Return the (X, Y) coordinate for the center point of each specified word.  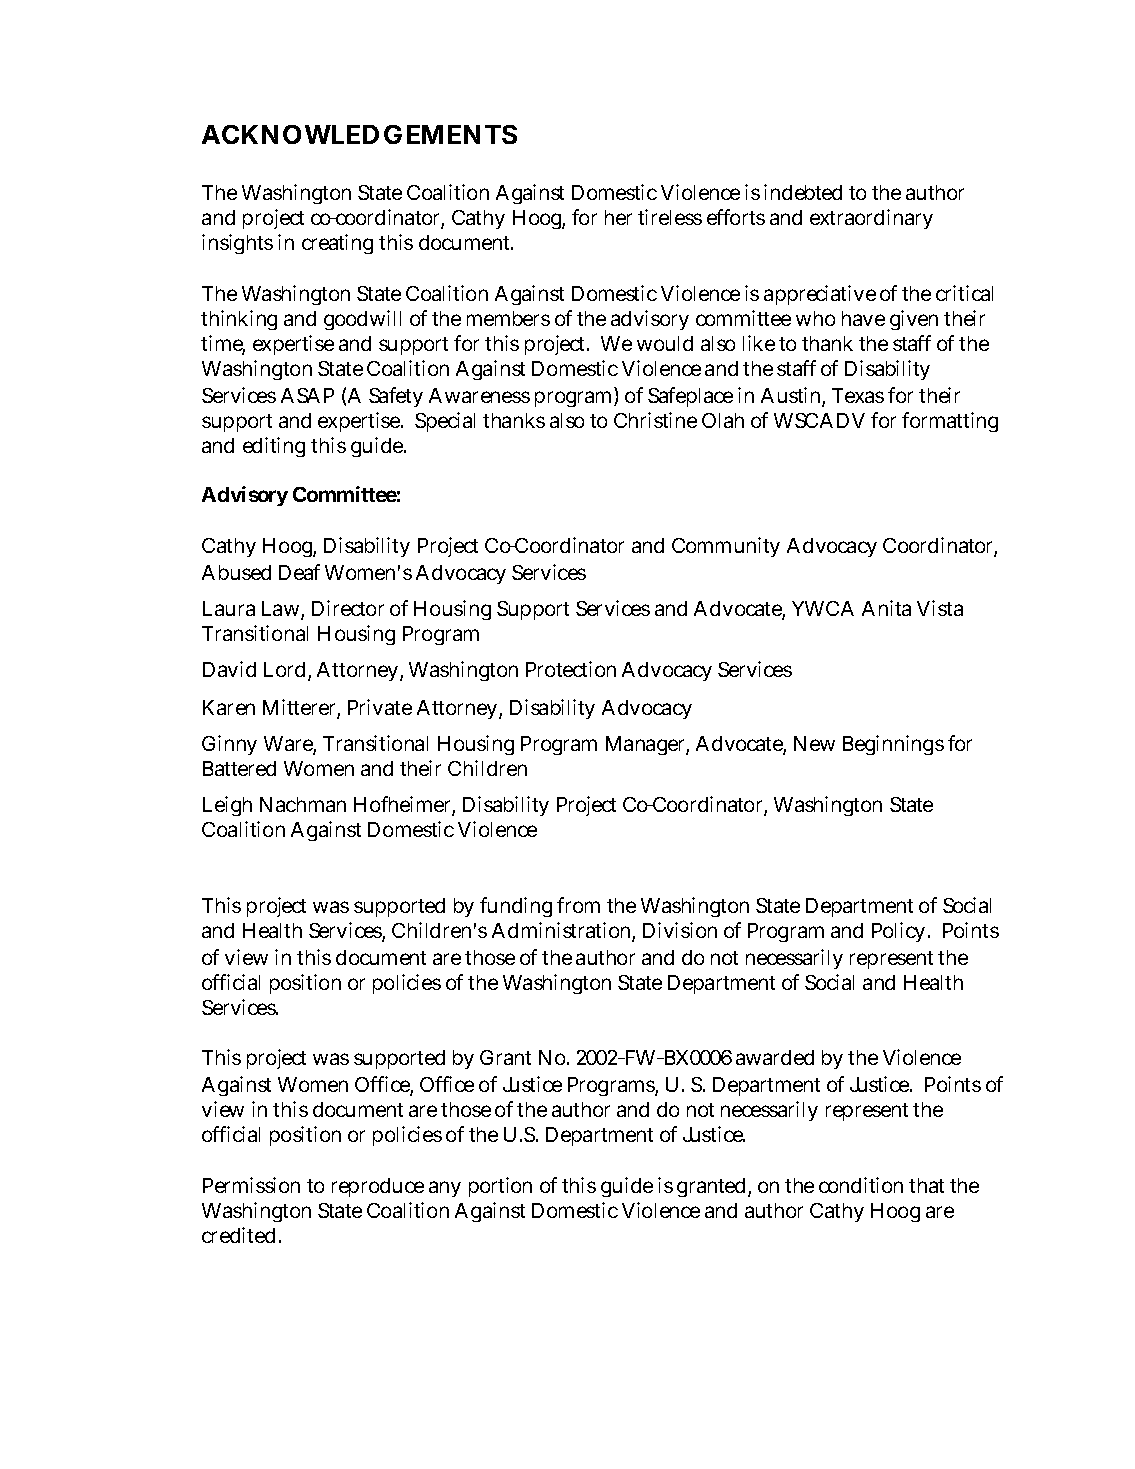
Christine (655, 420)
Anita (886, 608)
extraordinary (871, 219)
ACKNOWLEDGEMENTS (359, 134)
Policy (900, 932)
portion (500, 1187)
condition (861, 1185)
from (578, 905)
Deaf (299, 572)
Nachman (303, 804)
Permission (251, 1185)
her (618, 217)
